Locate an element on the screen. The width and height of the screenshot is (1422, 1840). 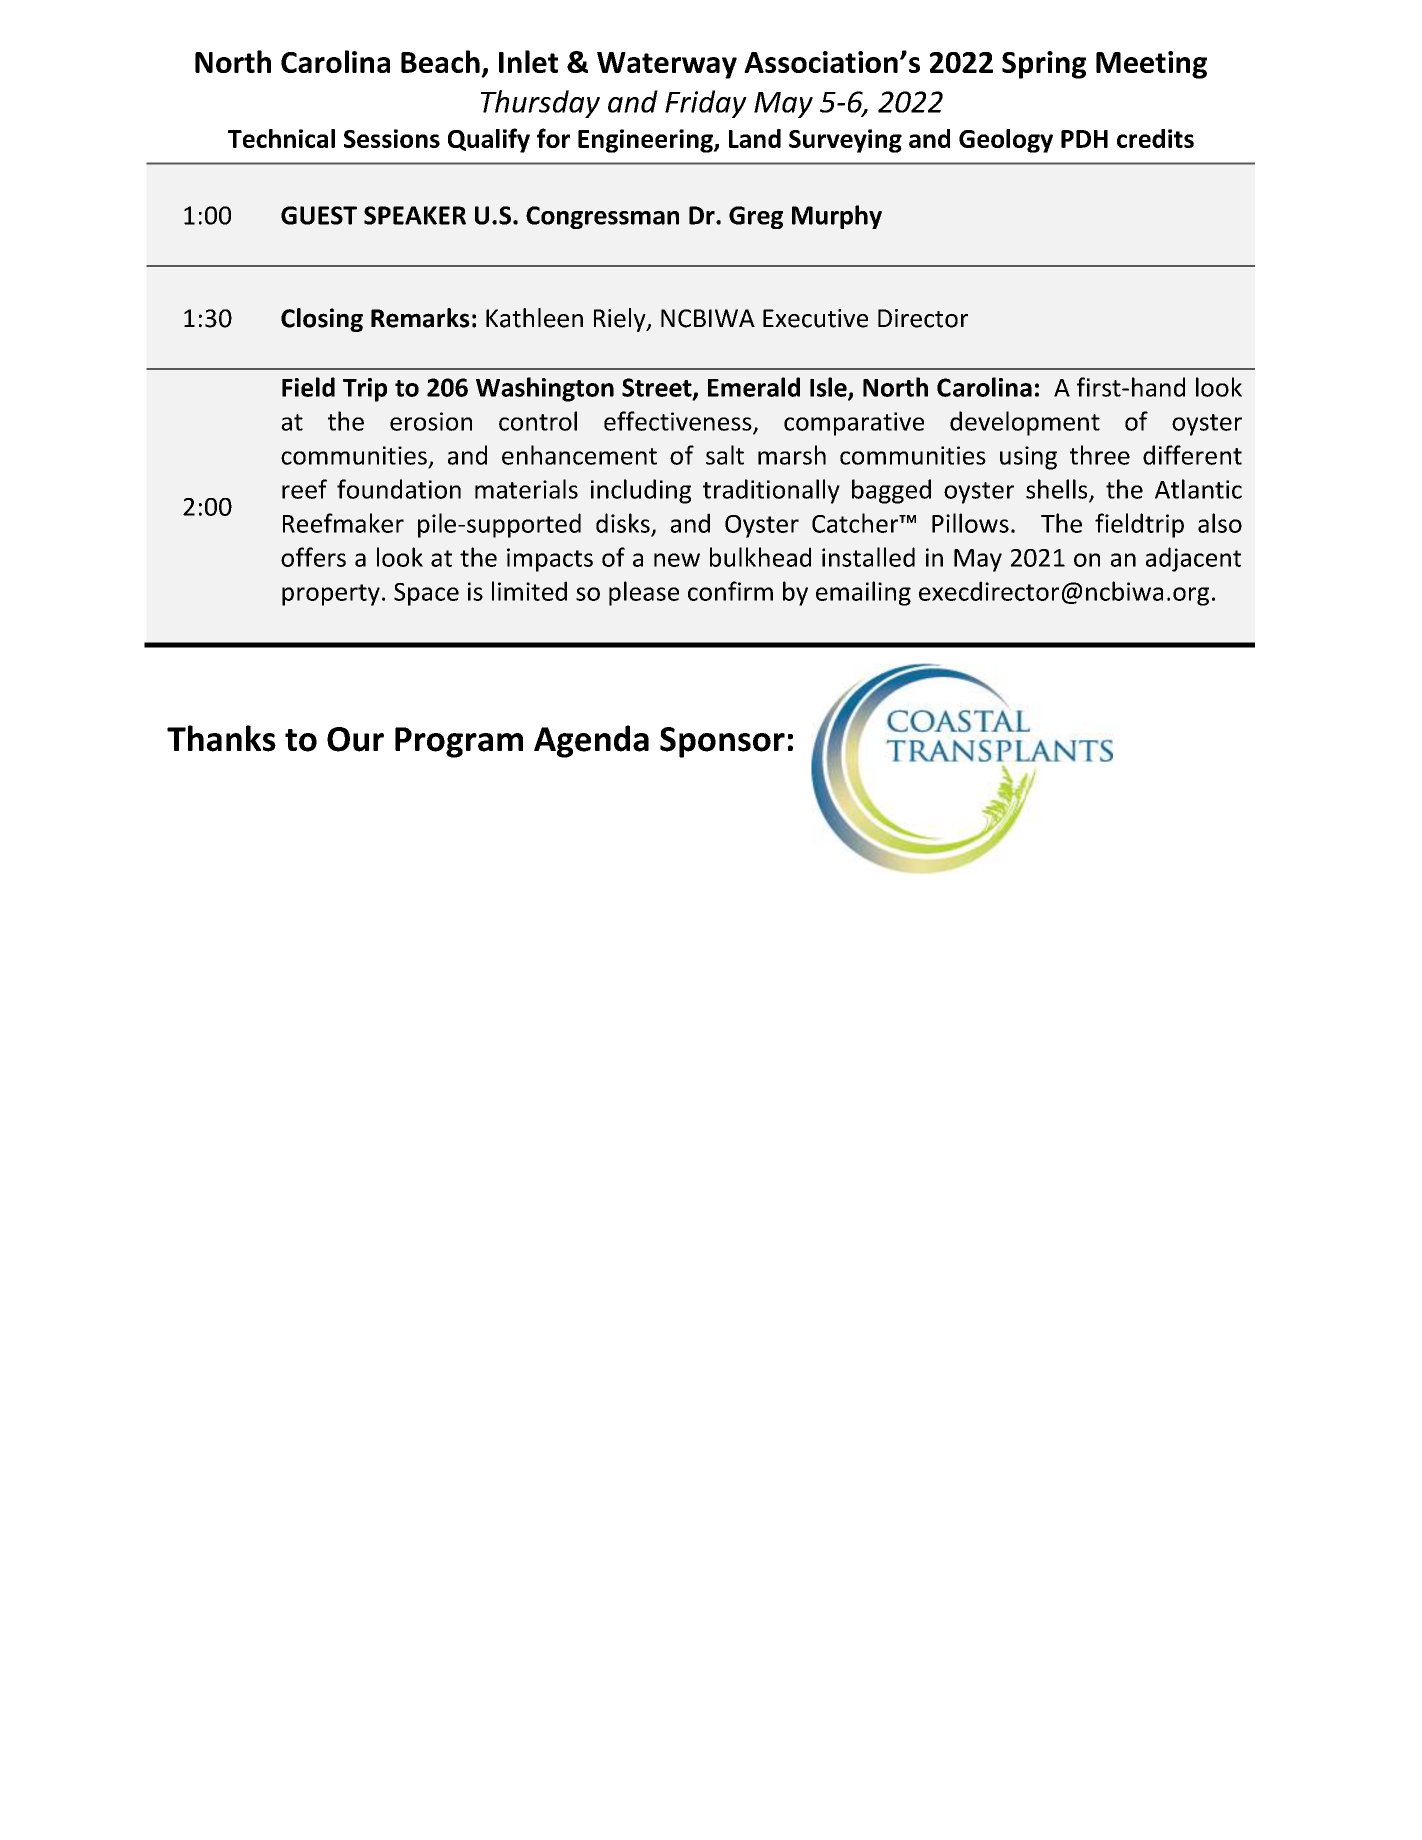
Beach is located at coordinates (440, 61).
